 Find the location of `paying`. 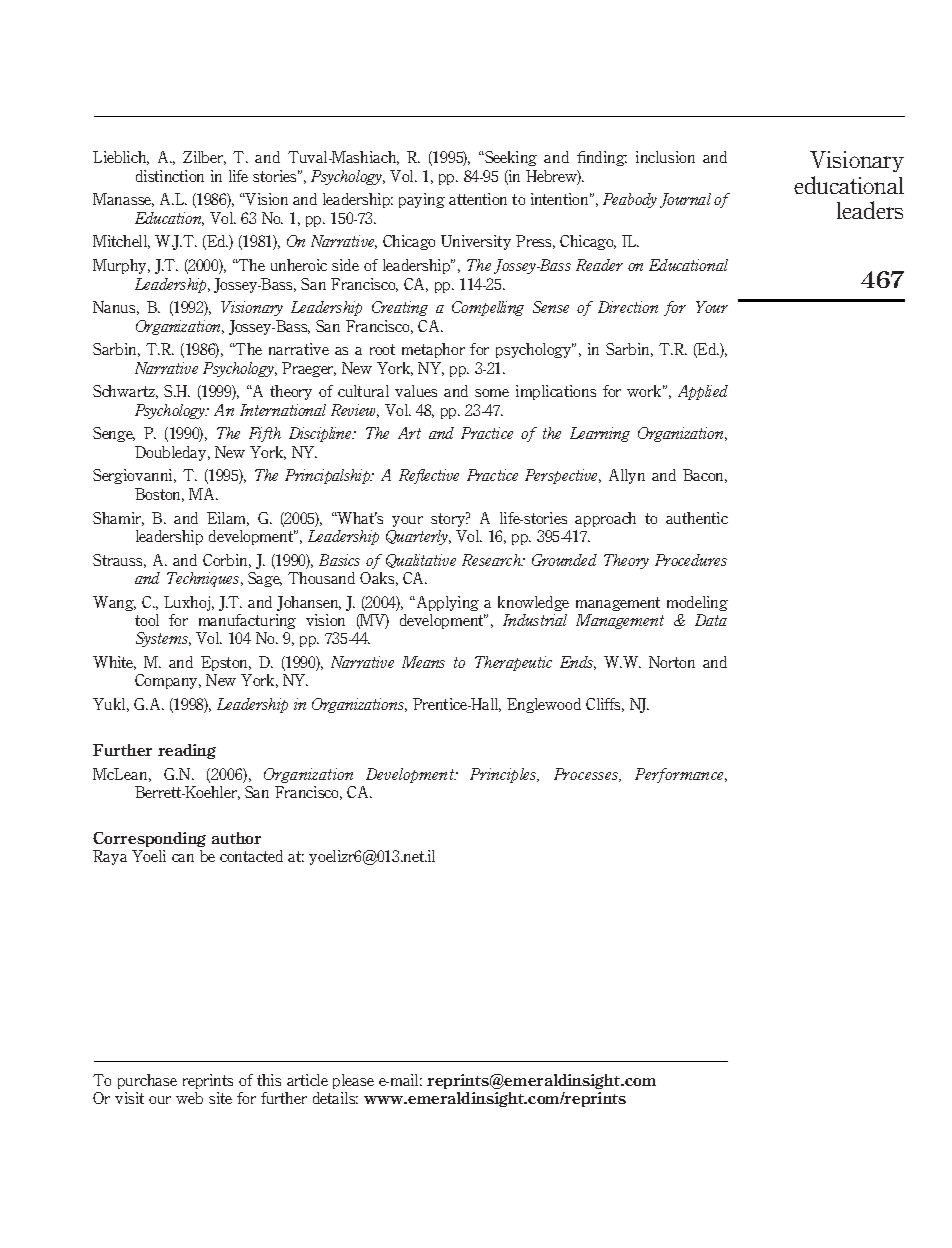

paying is located at coordinates (422, 200).
